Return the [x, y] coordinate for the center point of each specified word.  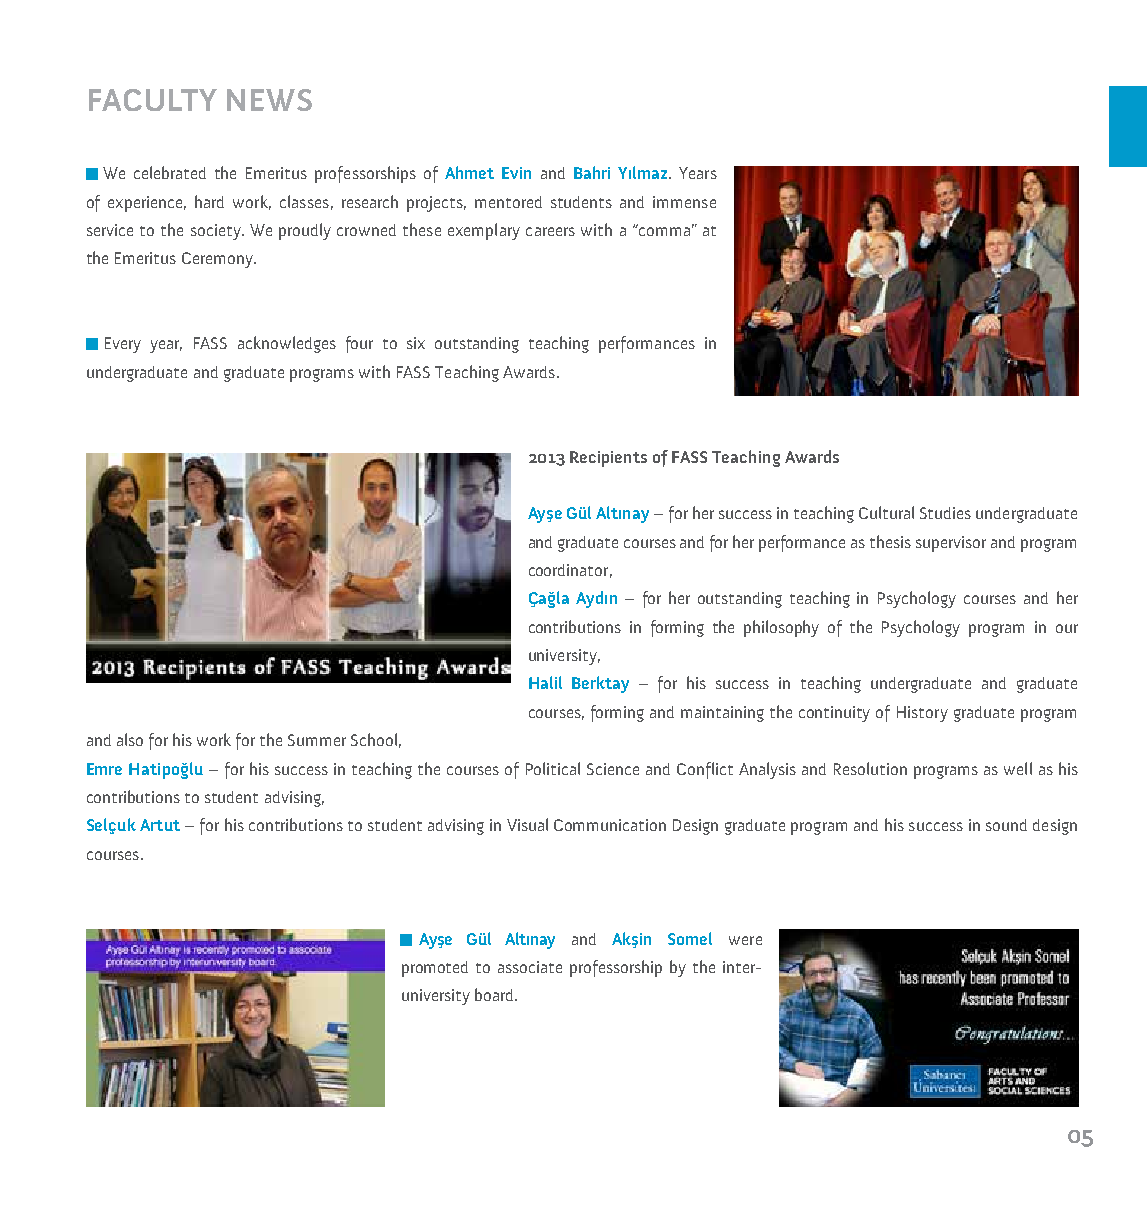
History [922, 714]
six [416, 343]
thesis [890, 541]
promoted [435, 969]
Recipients [608, 459]
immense [684, 202]
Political [553, 768]
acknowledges [287, 344]
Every [123, 345]
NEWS [269, 100]
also [130, 739]
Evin [516, 173]
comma [663, 230]
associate [530, 967]
